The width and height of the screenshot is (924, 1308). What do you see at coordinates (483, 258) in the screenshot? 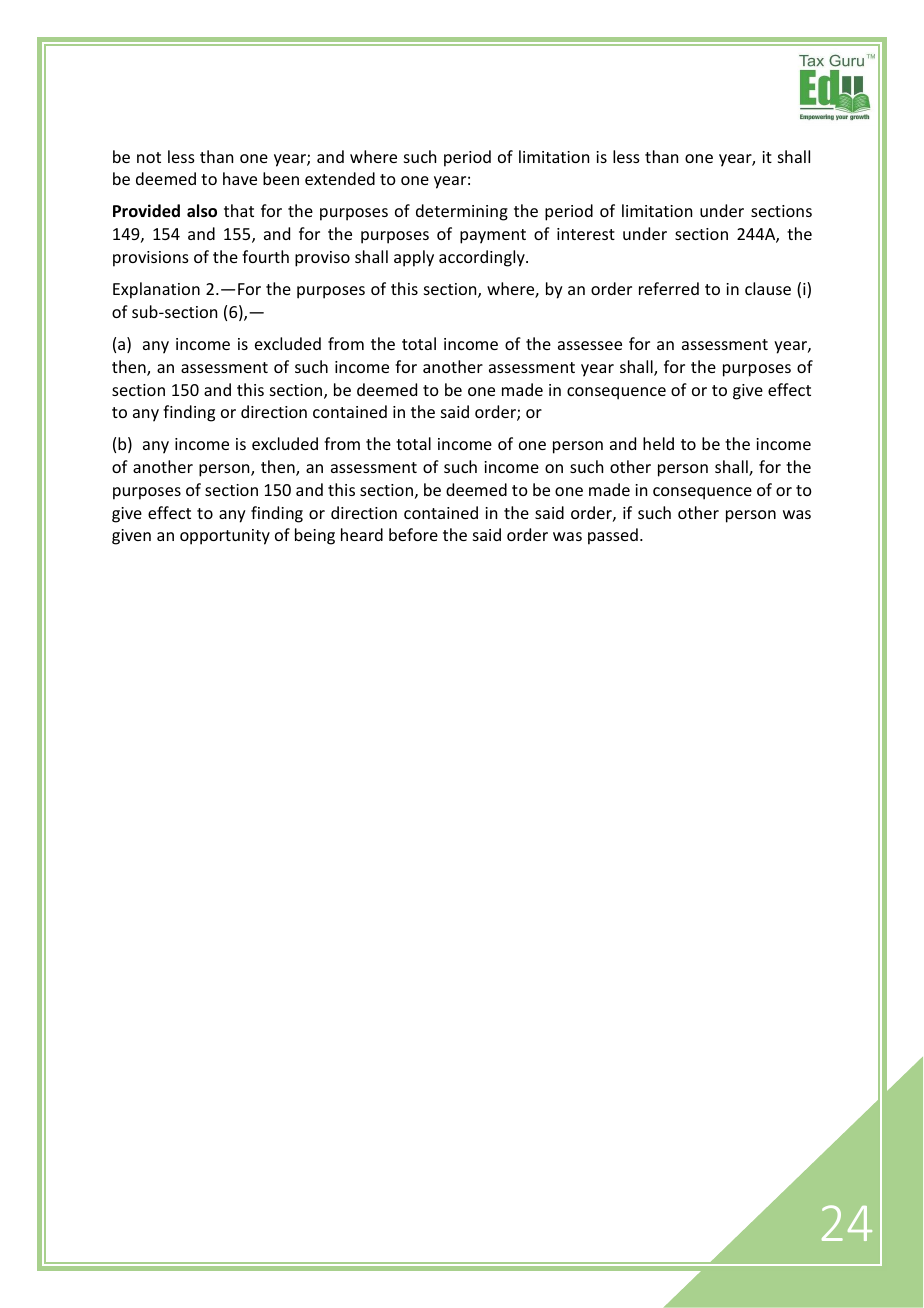
I see `accordingly` at bounding box center [483, 258].
